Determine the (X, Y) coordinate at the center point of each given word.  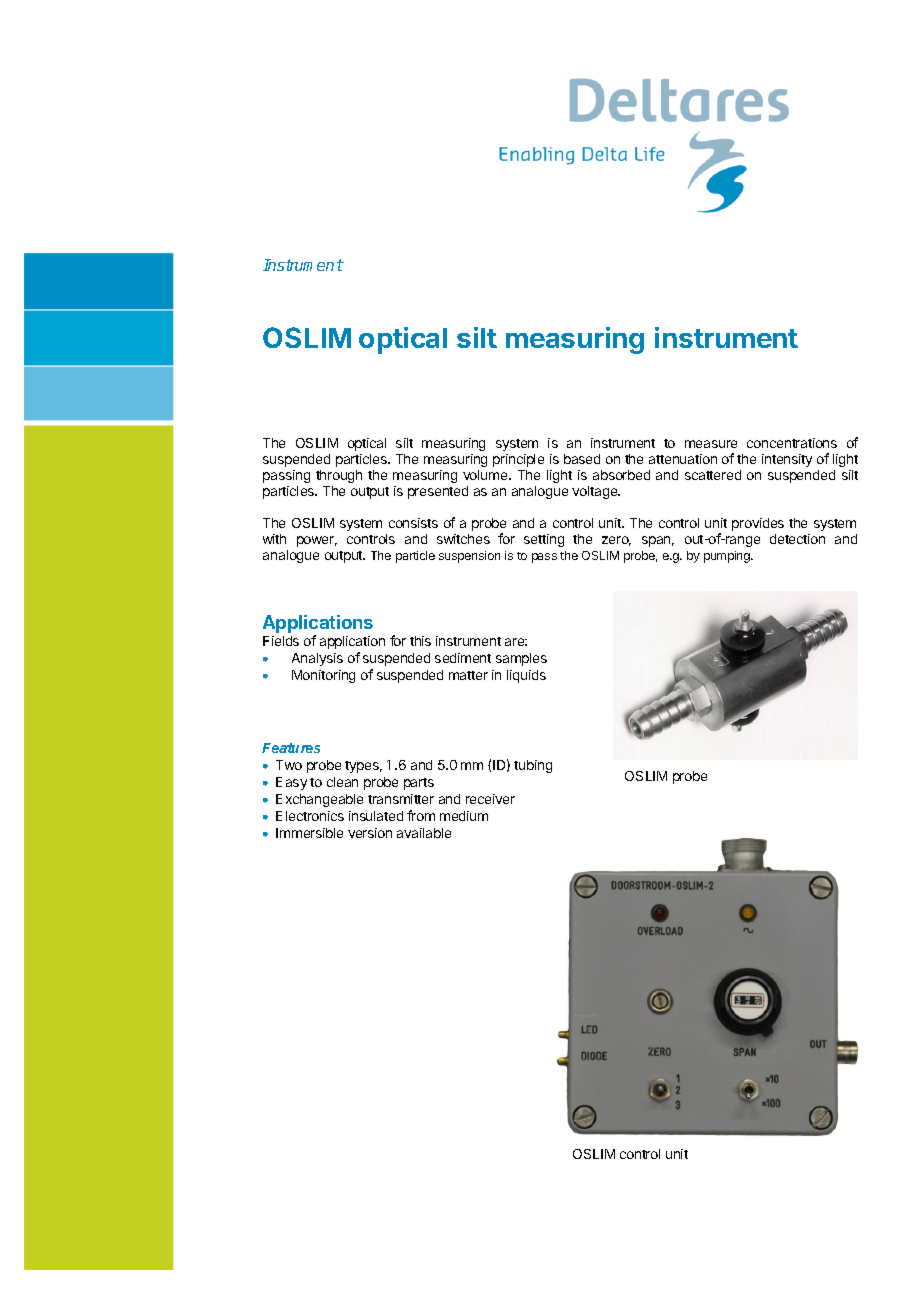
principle (518, 460)
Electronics (310, 816)
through (339, 476)
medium (464, 816)
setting (544, 540)
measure (711, 444)
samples (521, 659)
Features (291, 748)
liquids (526, 676)
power (317, 541)
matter (468, 675)
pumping (728, 557)
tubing (533, 766)
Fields (281, 641)
